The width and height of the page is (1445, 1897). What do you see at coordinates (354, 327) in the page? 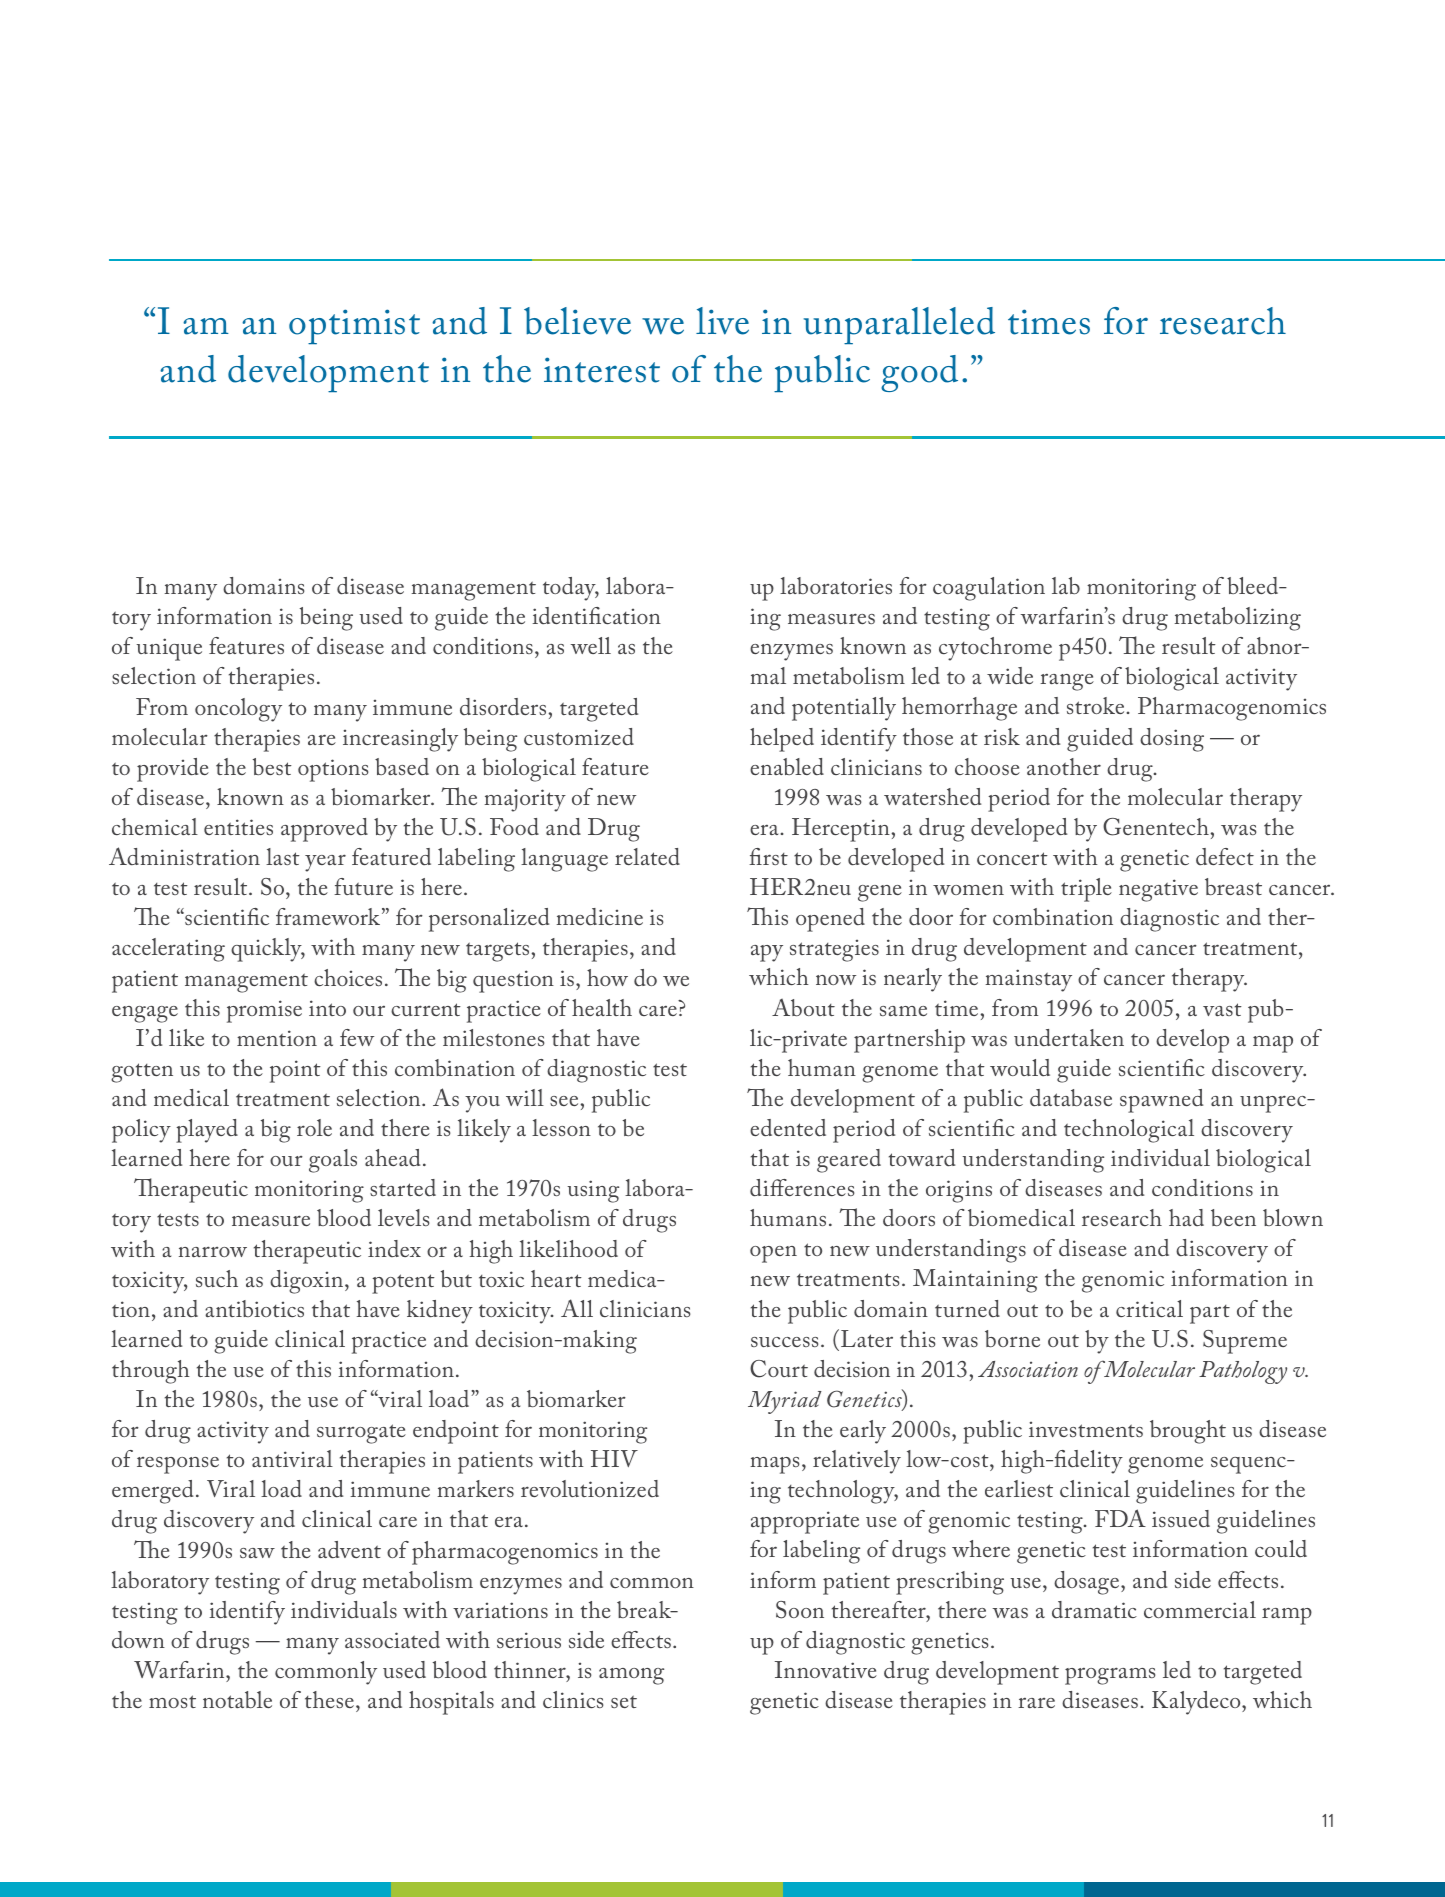
I see `optimist` at bounding box center [354, 327].
